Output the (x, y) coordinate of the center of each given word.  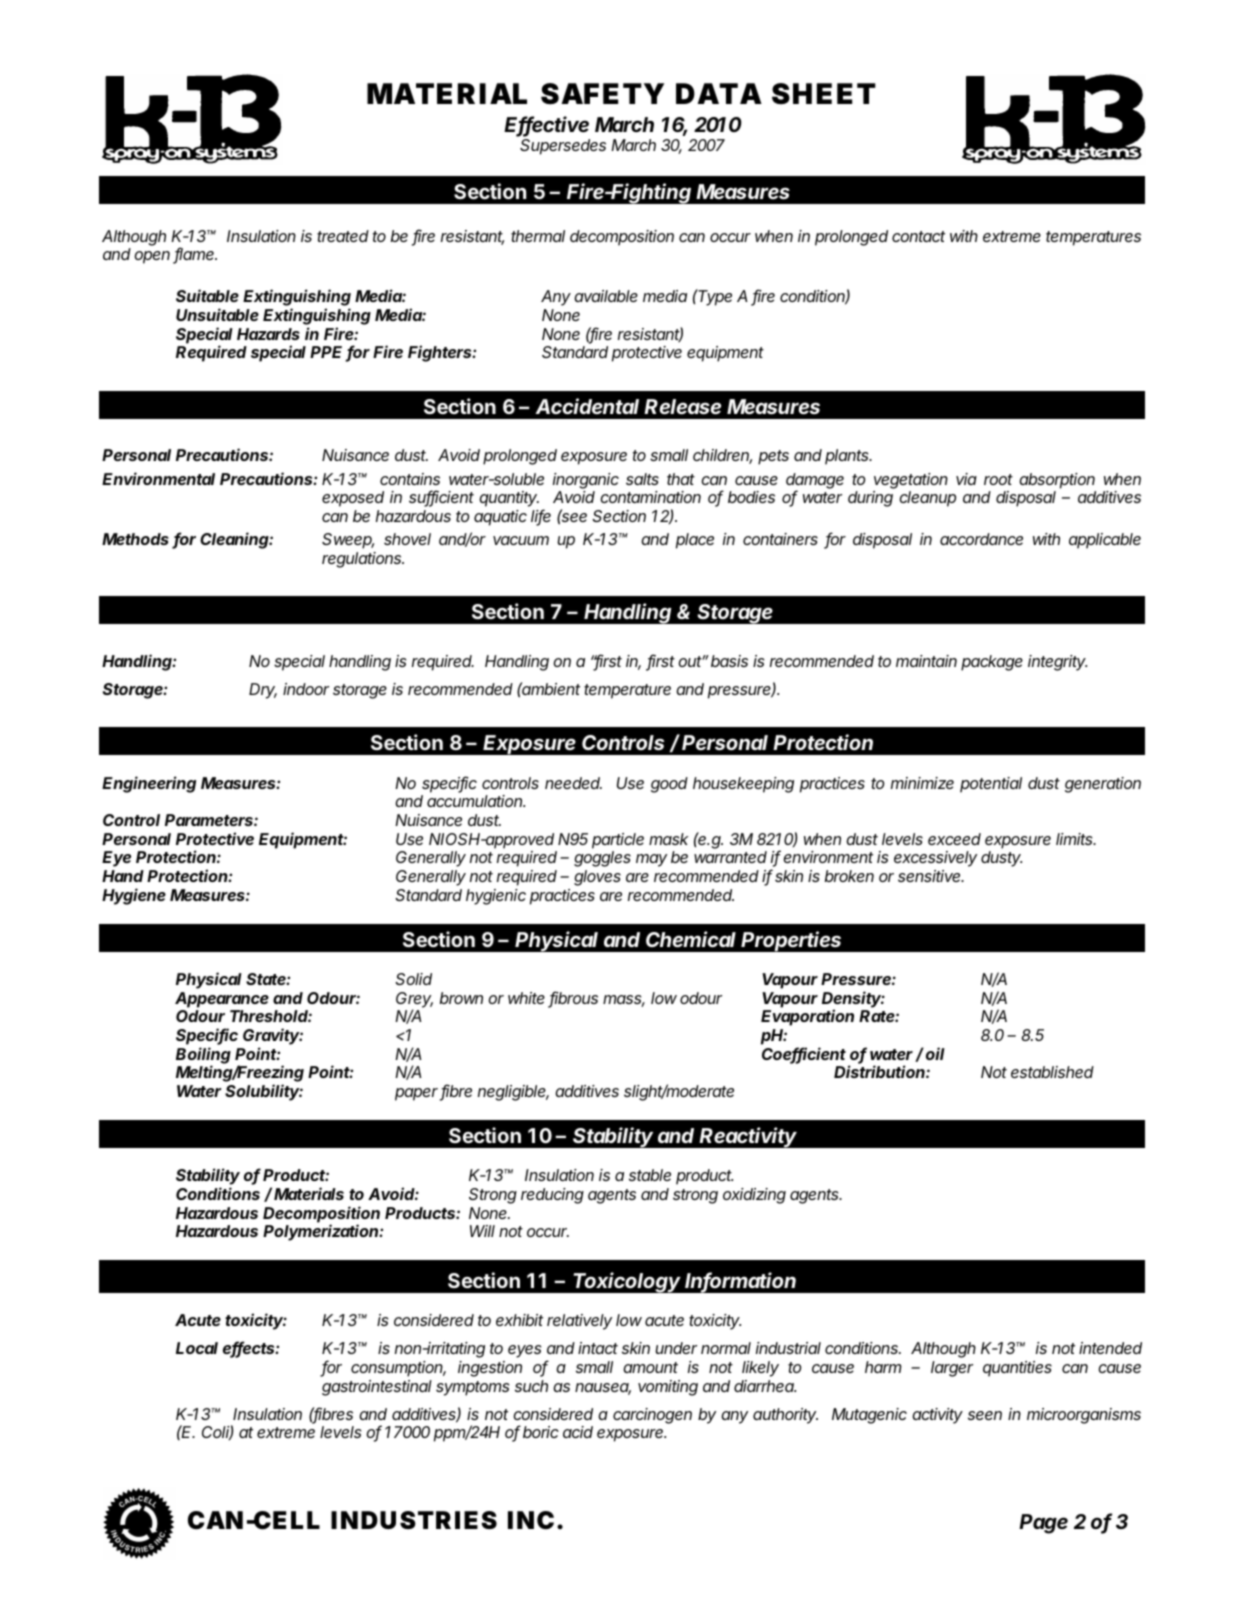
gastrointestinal (377, 1388)
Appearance (222, 1000)
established (1052, 1072)
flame (195, 255)
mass (624, 1001)
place (695, 541)
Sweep (348, 541)
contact (918, 236)
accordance (981, 539)
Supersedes (563, 147)
